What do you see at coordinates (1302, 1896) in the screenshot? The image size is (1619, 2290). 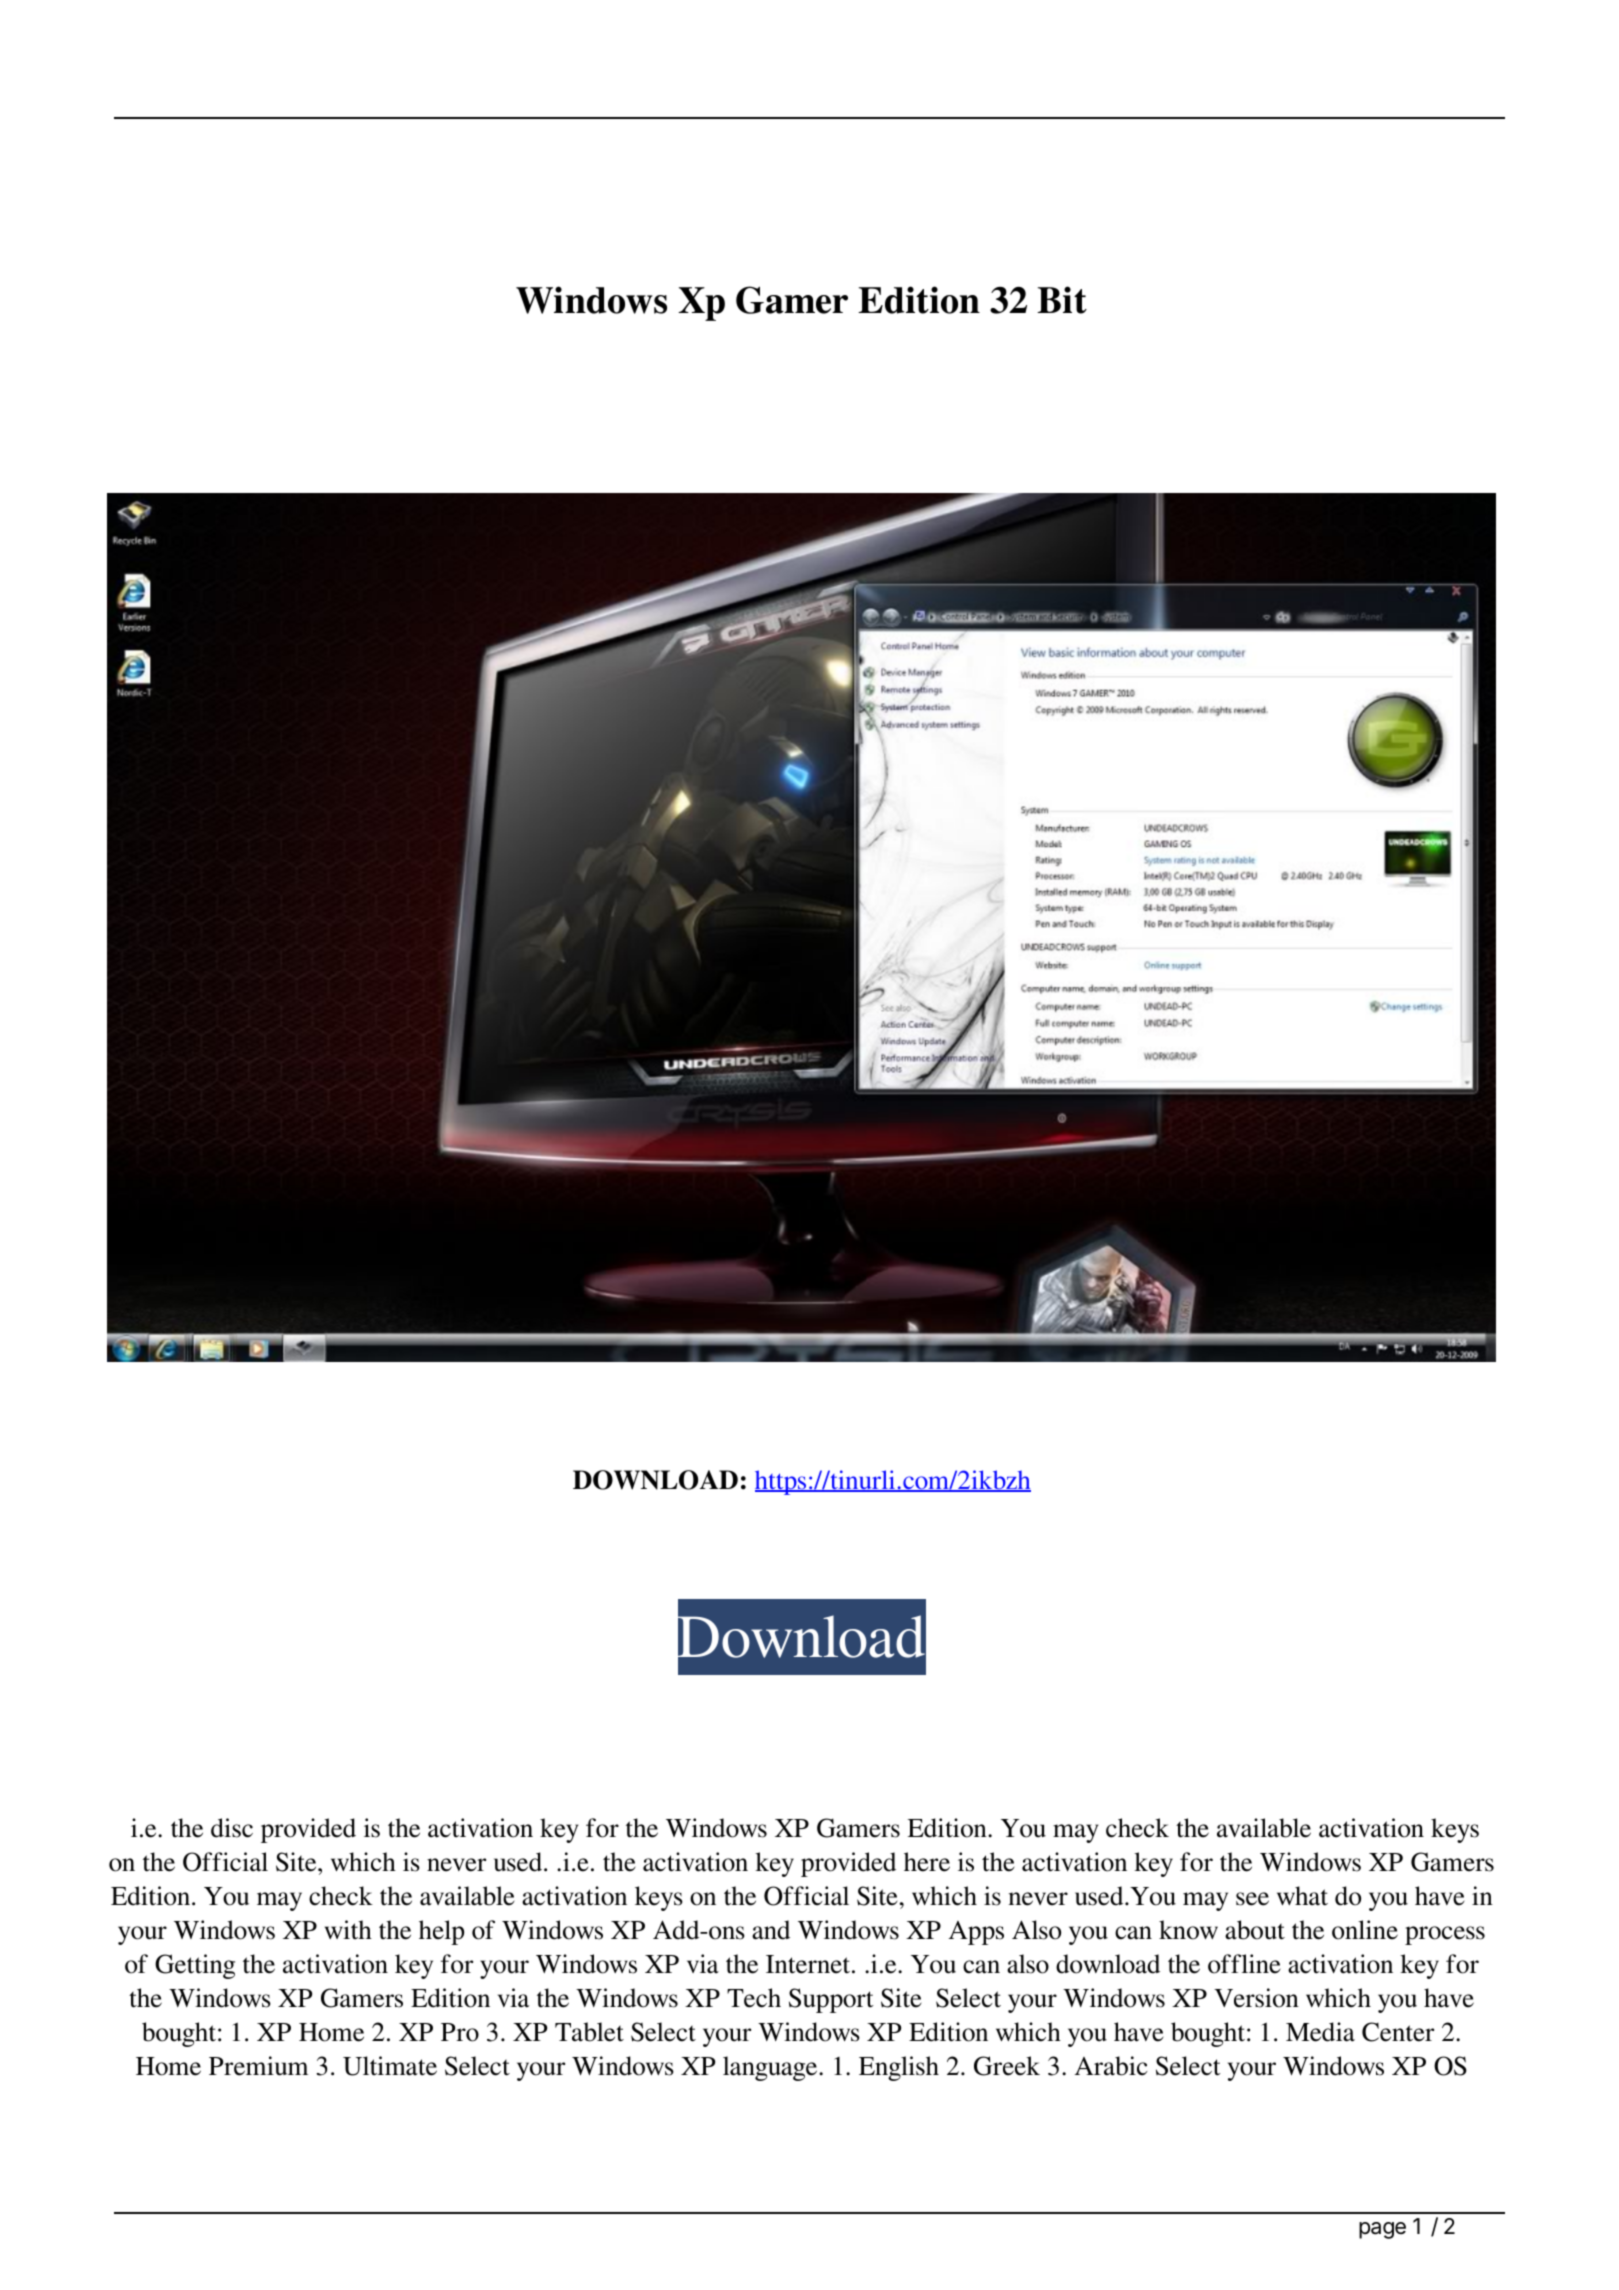 I see `what` at bounding box center [1302, 1896].
